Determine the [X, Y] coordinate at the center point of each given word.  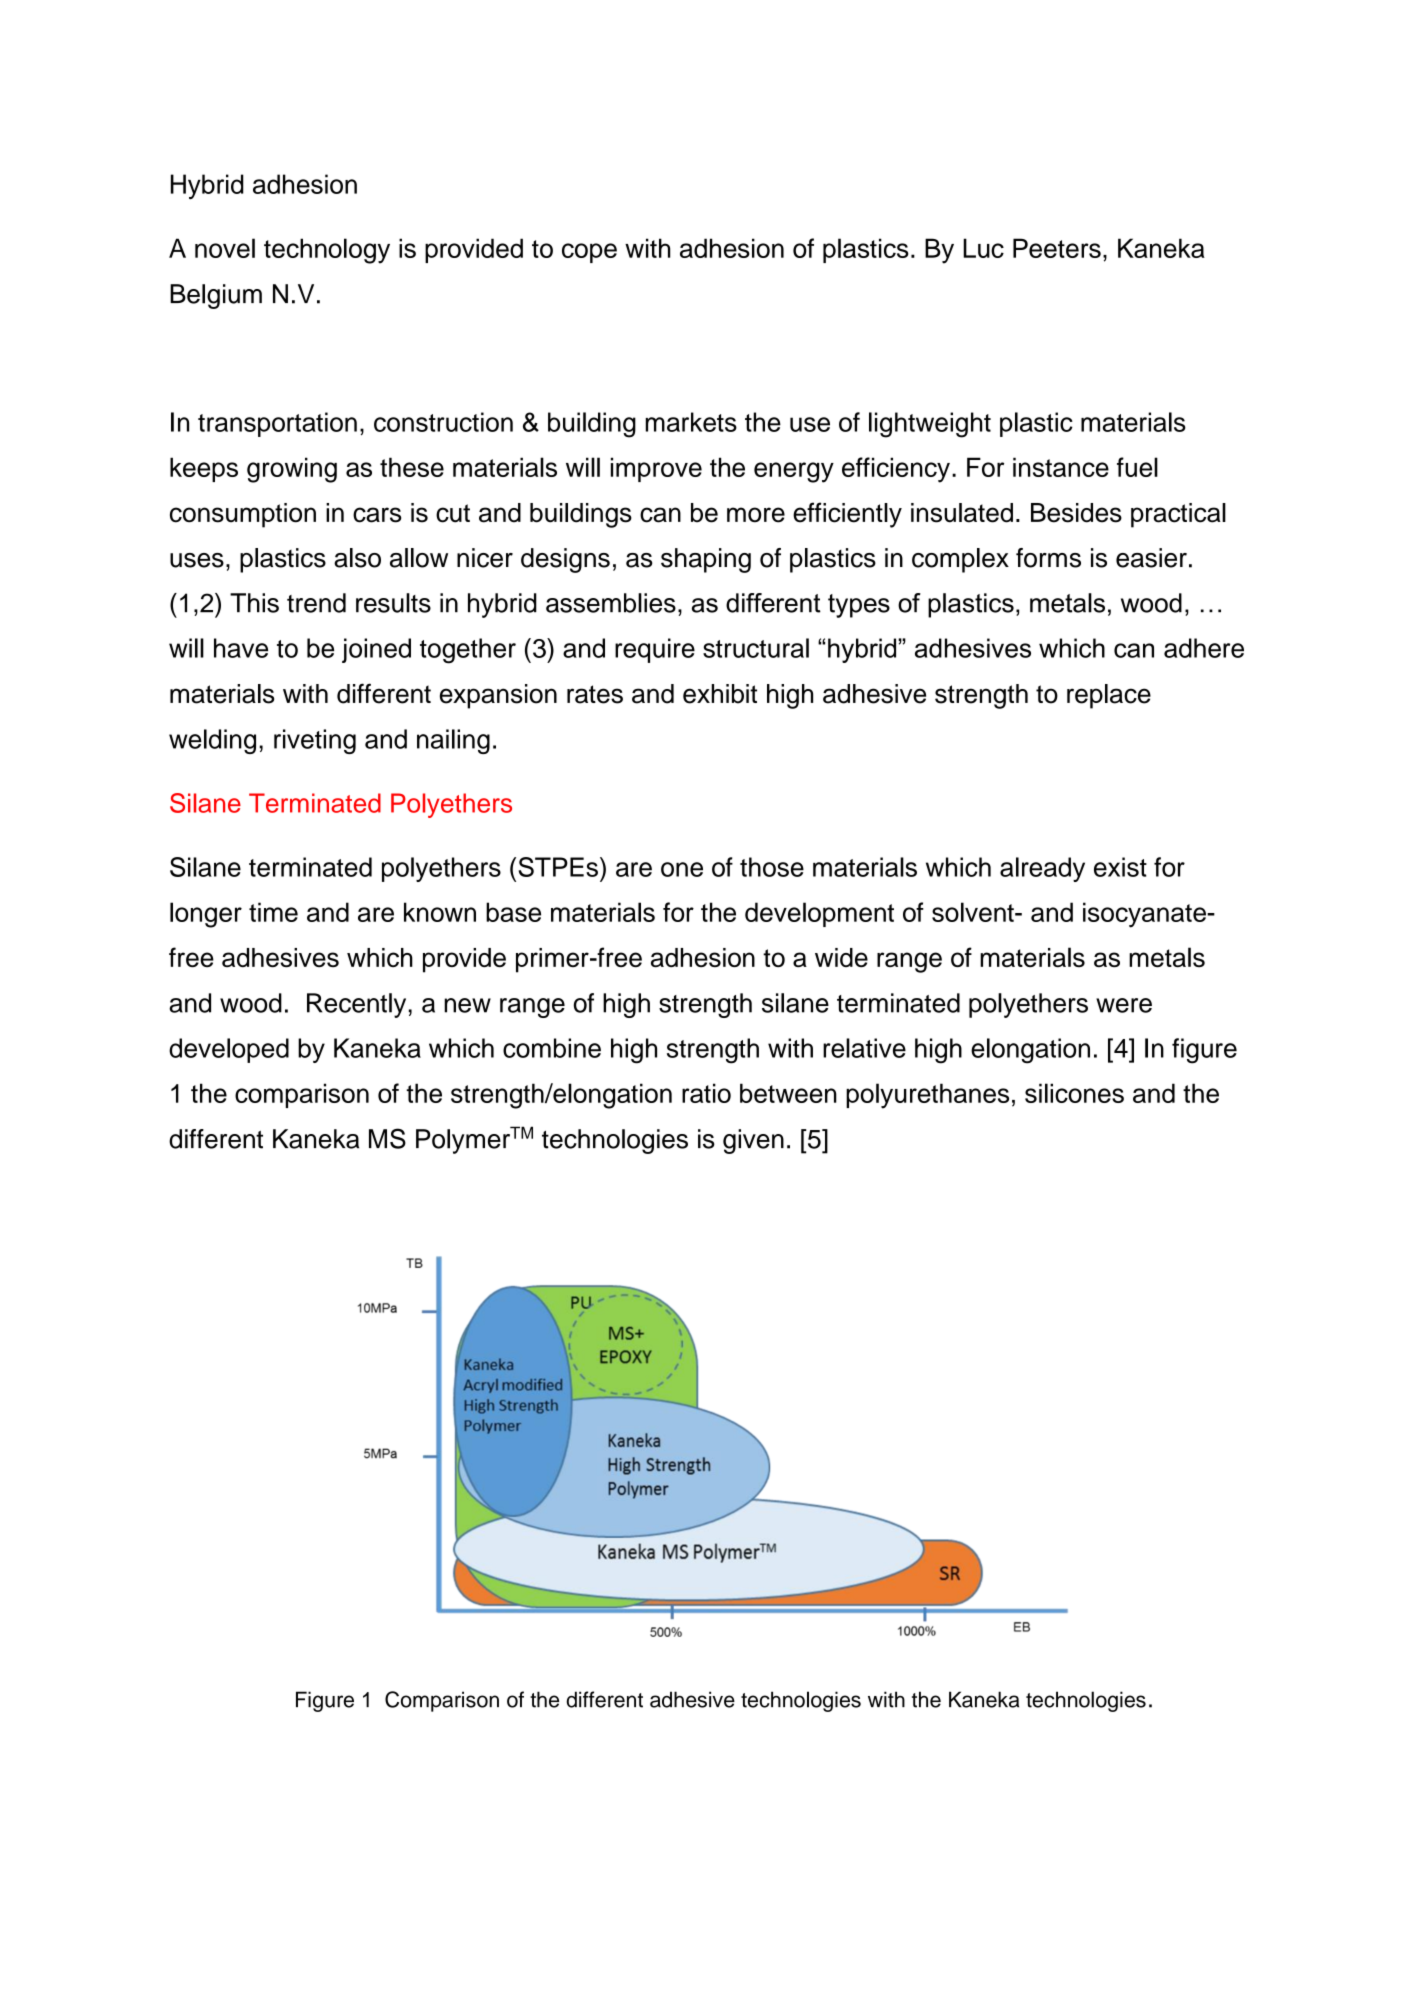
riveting [315, 741]
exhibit [720, 694]
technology [327, 251]
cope [589, 253]
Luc [983, 248]
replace [1109, 696]
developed [229, 1050]
